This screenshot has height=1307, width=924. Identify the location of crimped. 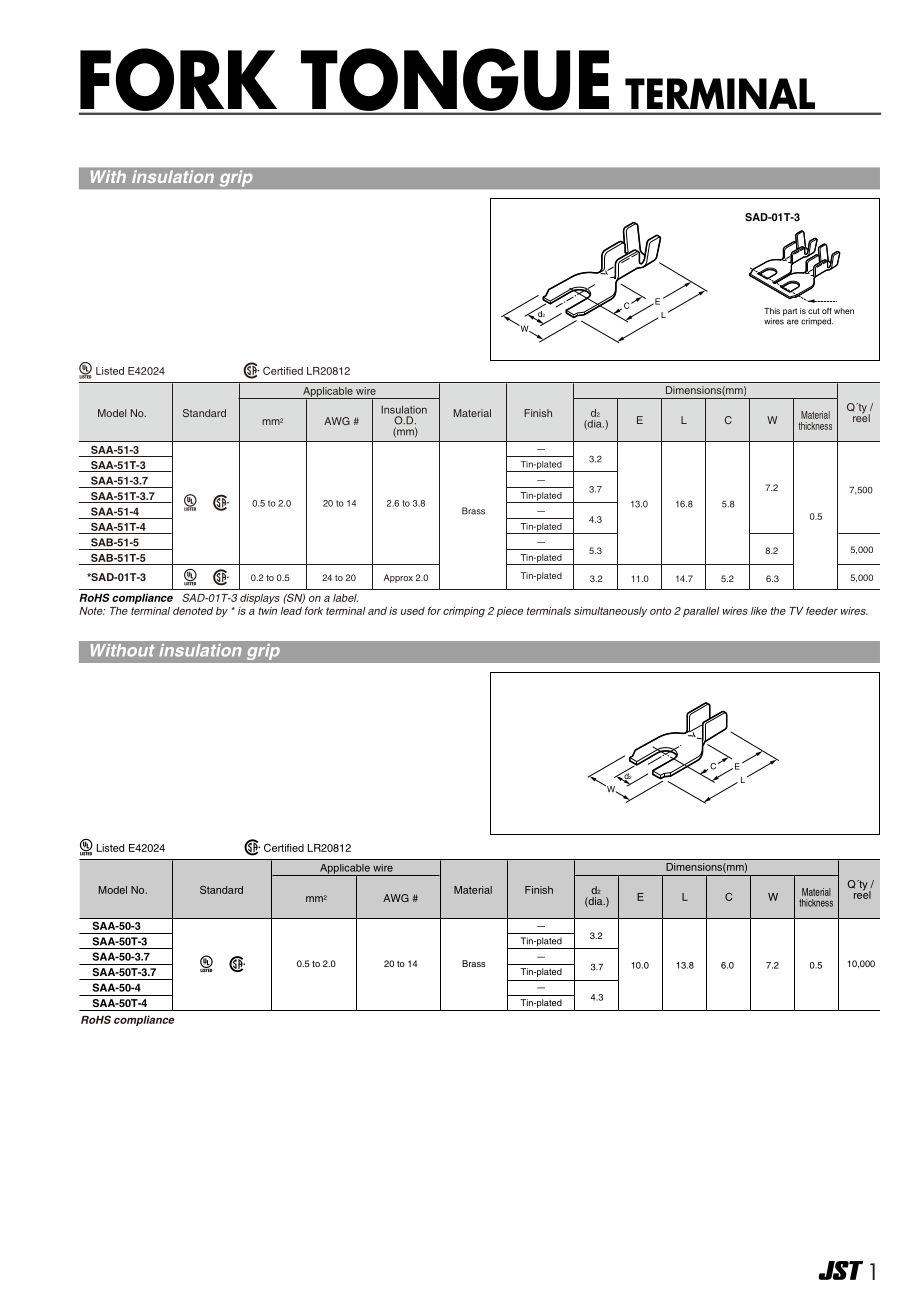
(817, 322).
